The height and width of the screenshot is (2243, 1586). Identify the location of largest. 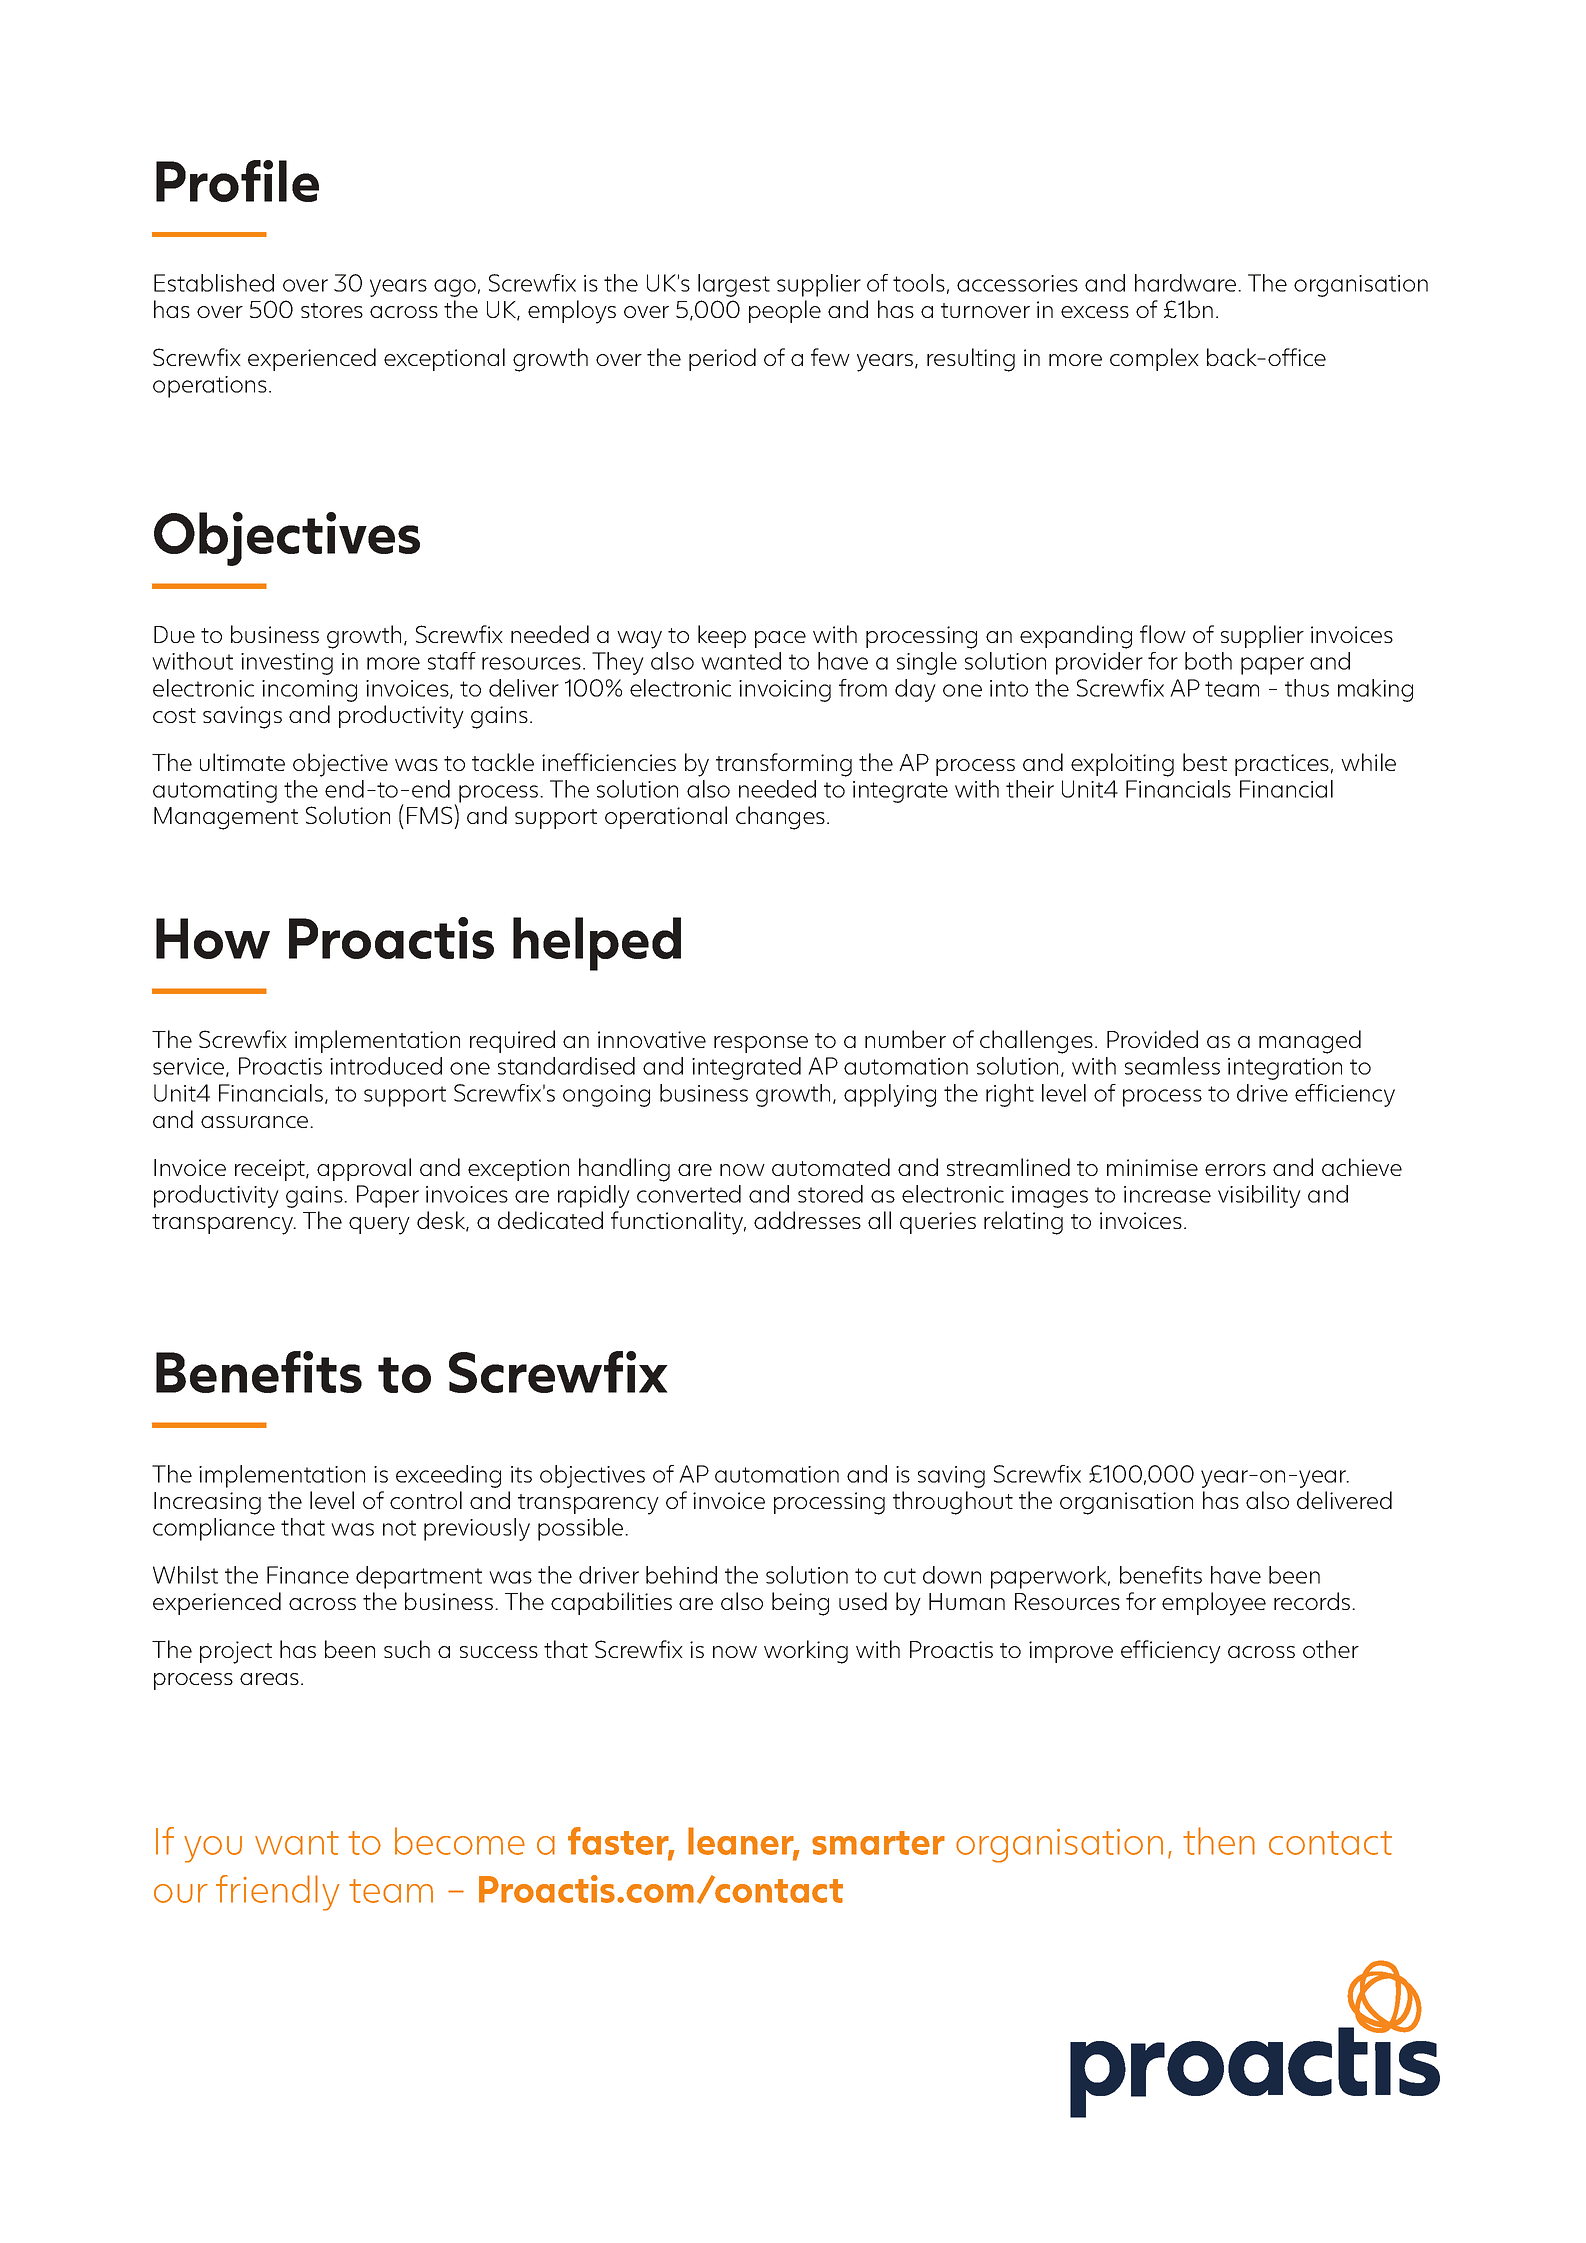
(734, 285).
